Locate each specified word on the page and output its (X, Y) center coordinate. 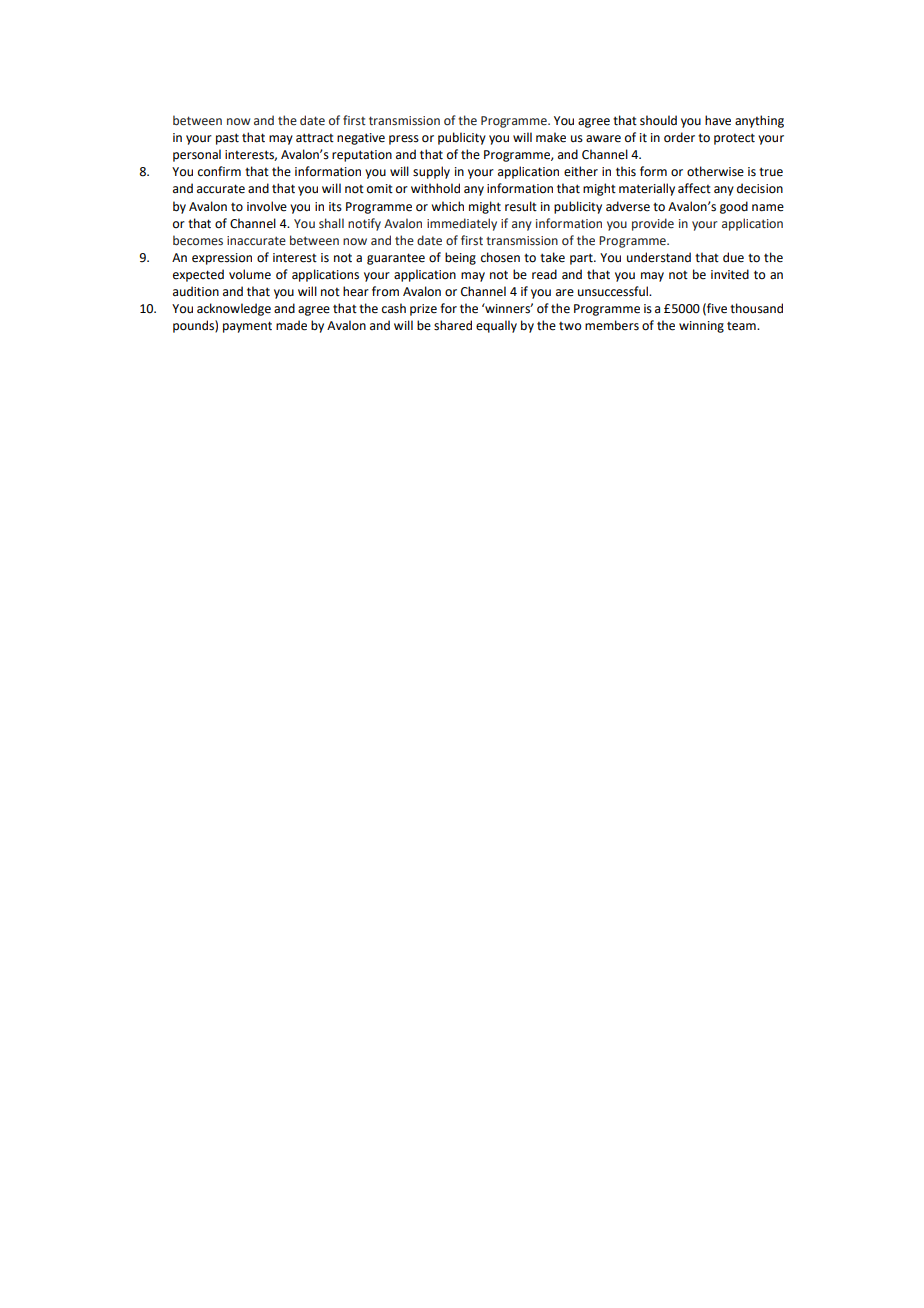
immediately (462, 224)
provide (653, 224)
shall (331, 223)
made (291, 325)
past (227, 139)
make (551, 137)
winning (701, 327)
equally (496, 326)
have (718, 120)
